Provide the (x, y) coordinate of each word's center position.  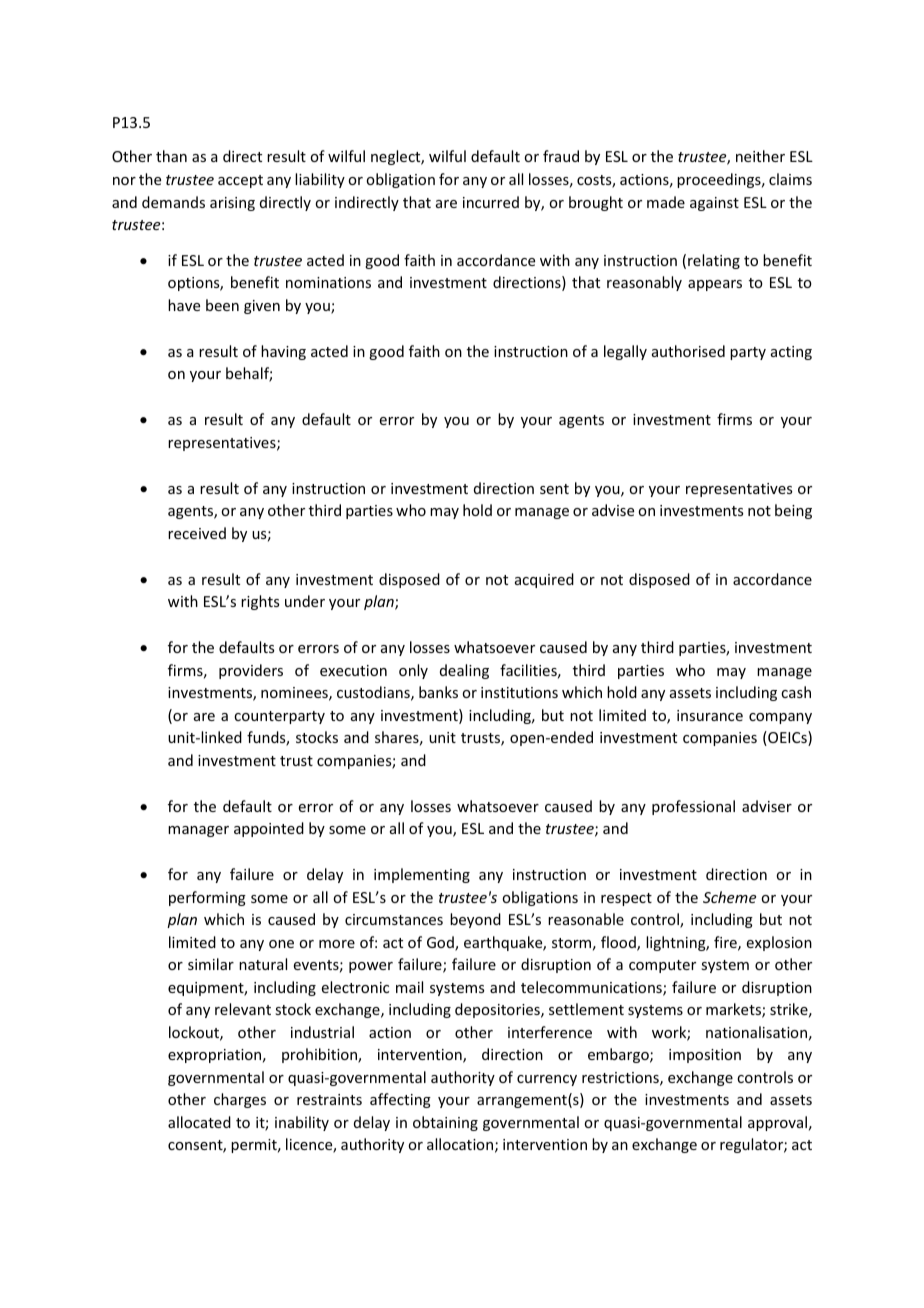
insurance (710, 715)
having (283, 352)
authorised (688, 351)
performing (207, 898)
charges (240, 1100)
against (714, 204)
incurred (491, 202)
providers (251, 671)
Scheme (729, 897)
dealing (464, 671)
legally (625, 352)
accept (240, 181)
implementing (422, 875)
